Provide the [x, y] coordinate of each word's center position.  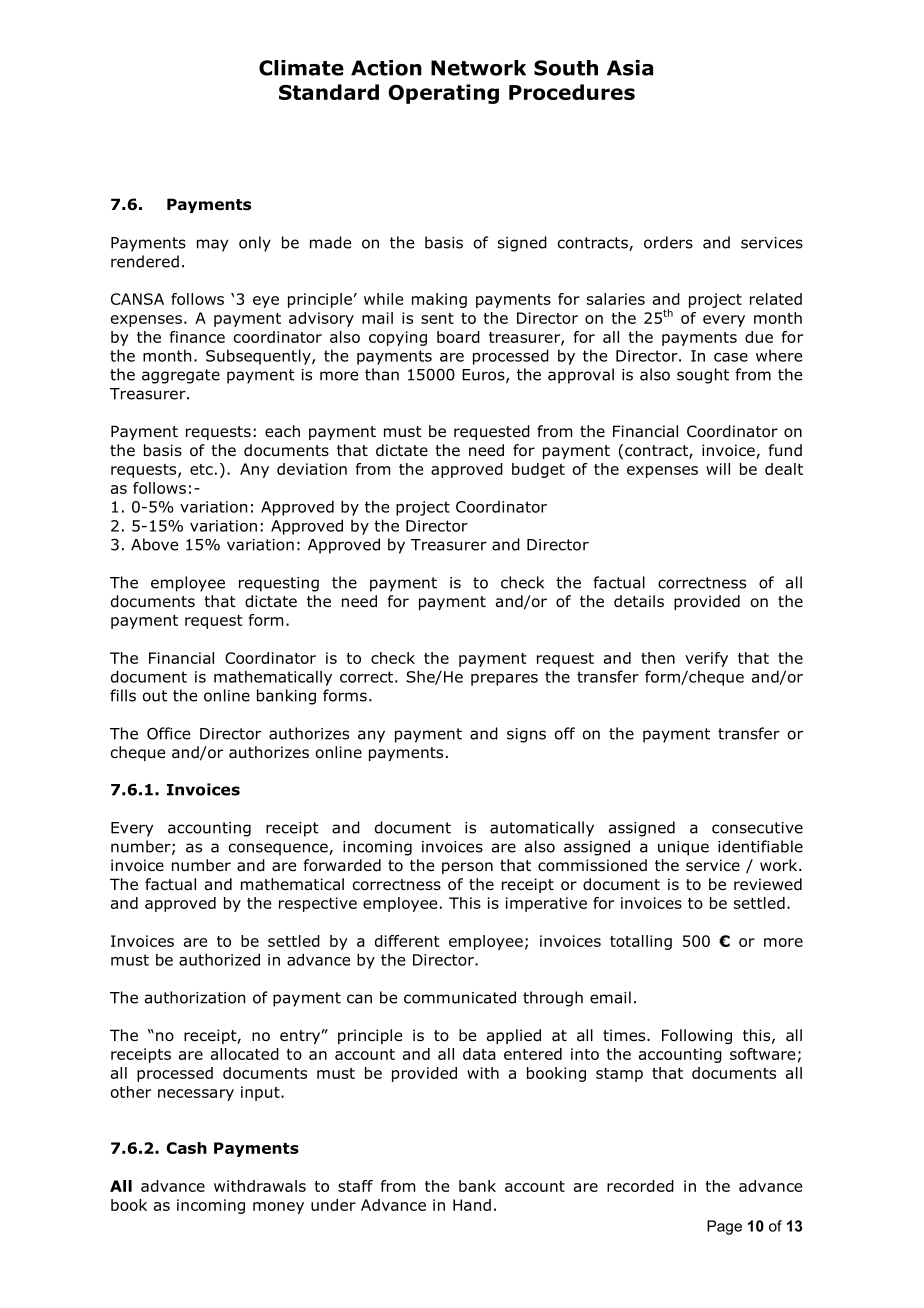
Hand [472, 1205]
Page [724, 1227]
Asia [630, 68]
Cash [187, 1148]
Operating [443, 94]
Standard [329, 92]
